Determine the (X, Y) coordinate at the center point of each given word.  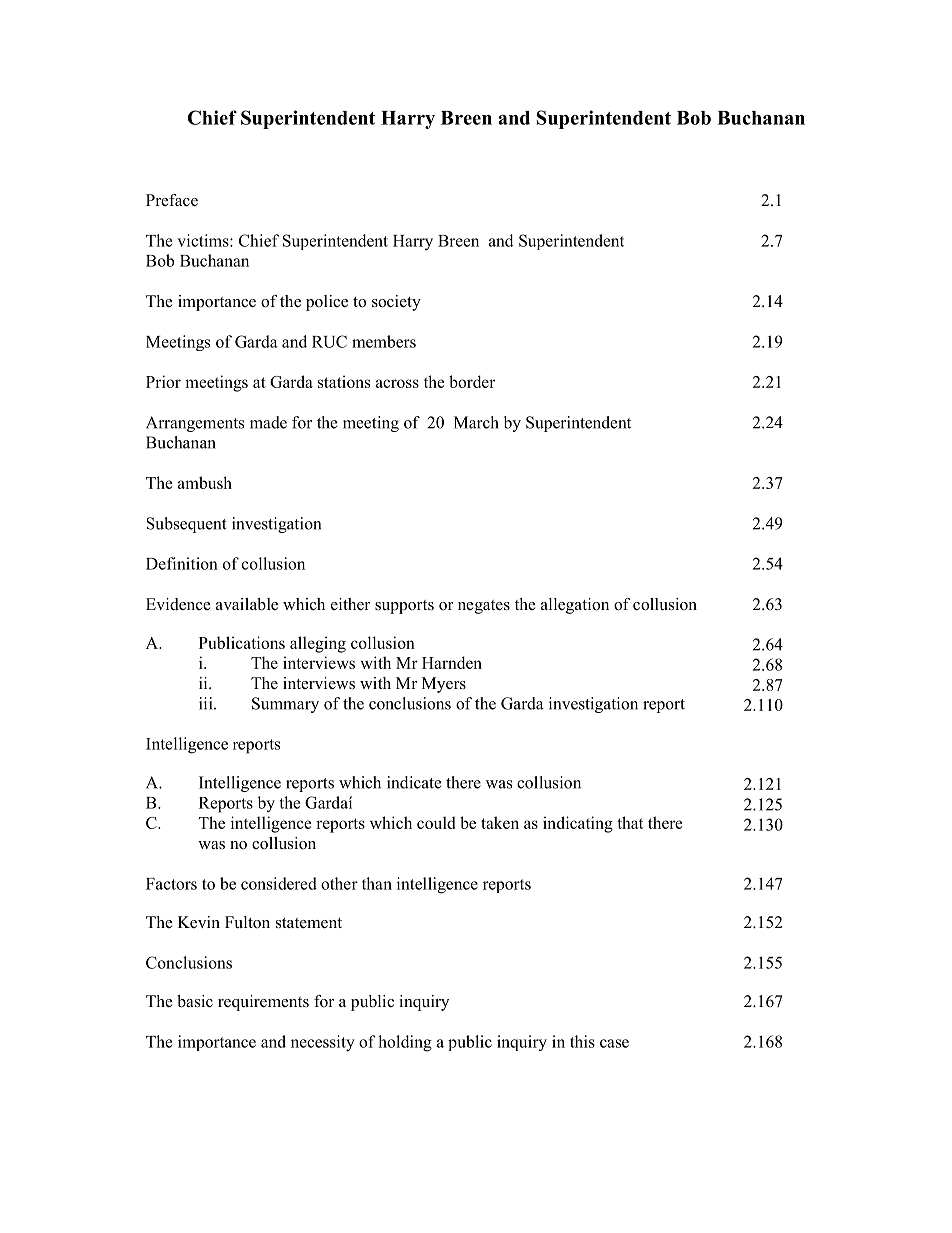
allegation (575, 606)
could (436, 822)
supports (404, 607)
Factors (171, 884)
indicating (578, 824)
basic (195, 1001)
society (396, 303)
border (472, 381)
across (397, 383)
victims (204, 240)
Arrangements (195, 424)
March (476, 422)
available (247, 604)
